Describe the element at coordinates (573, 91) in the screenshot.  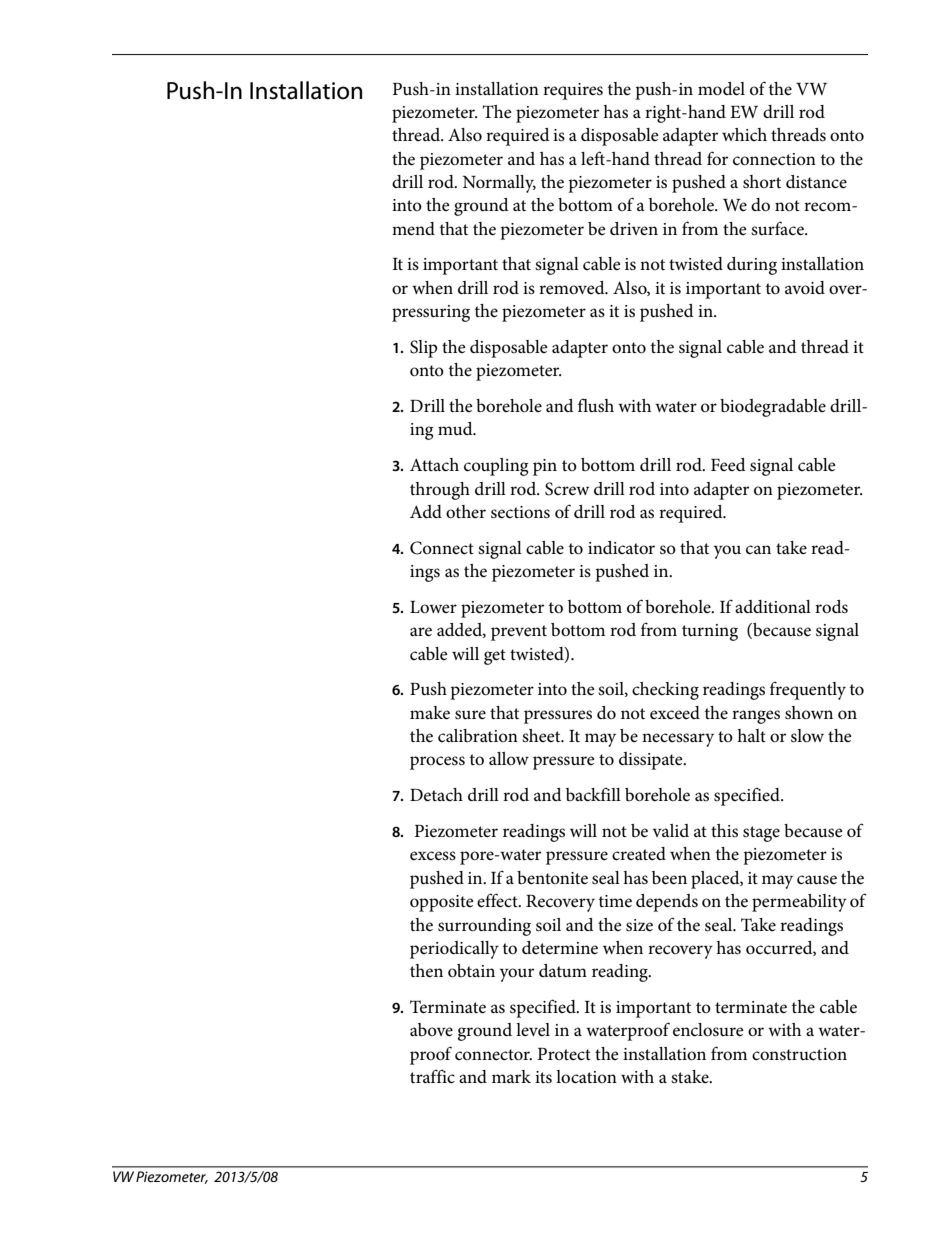
I see `requires` at that location.
